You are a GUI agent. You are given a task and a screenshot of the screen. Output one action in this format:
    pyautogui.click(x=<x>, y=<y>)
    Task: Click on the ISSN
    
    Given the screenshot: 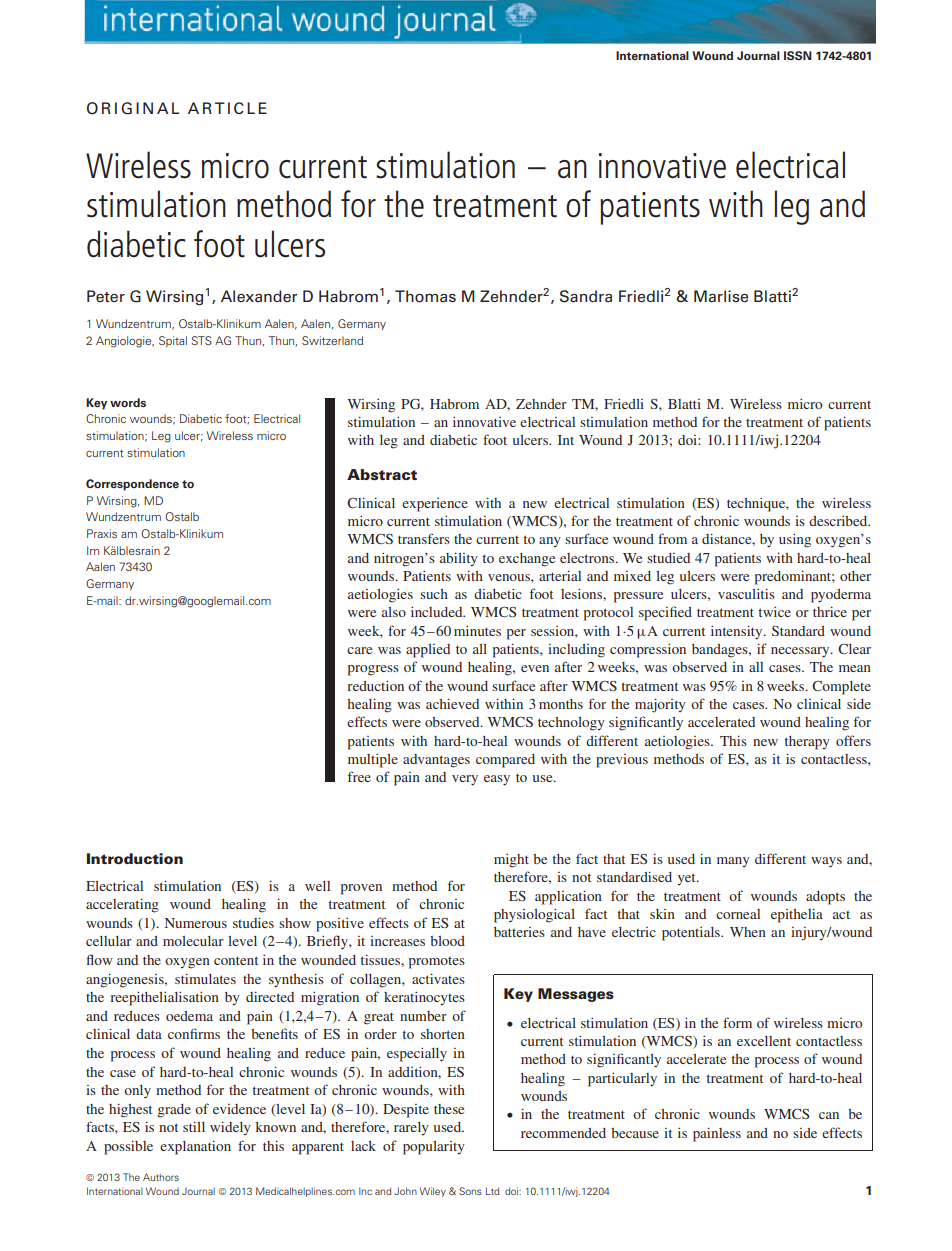 What is the action you would take?
    pyautogui.click(x=798, y=55)
